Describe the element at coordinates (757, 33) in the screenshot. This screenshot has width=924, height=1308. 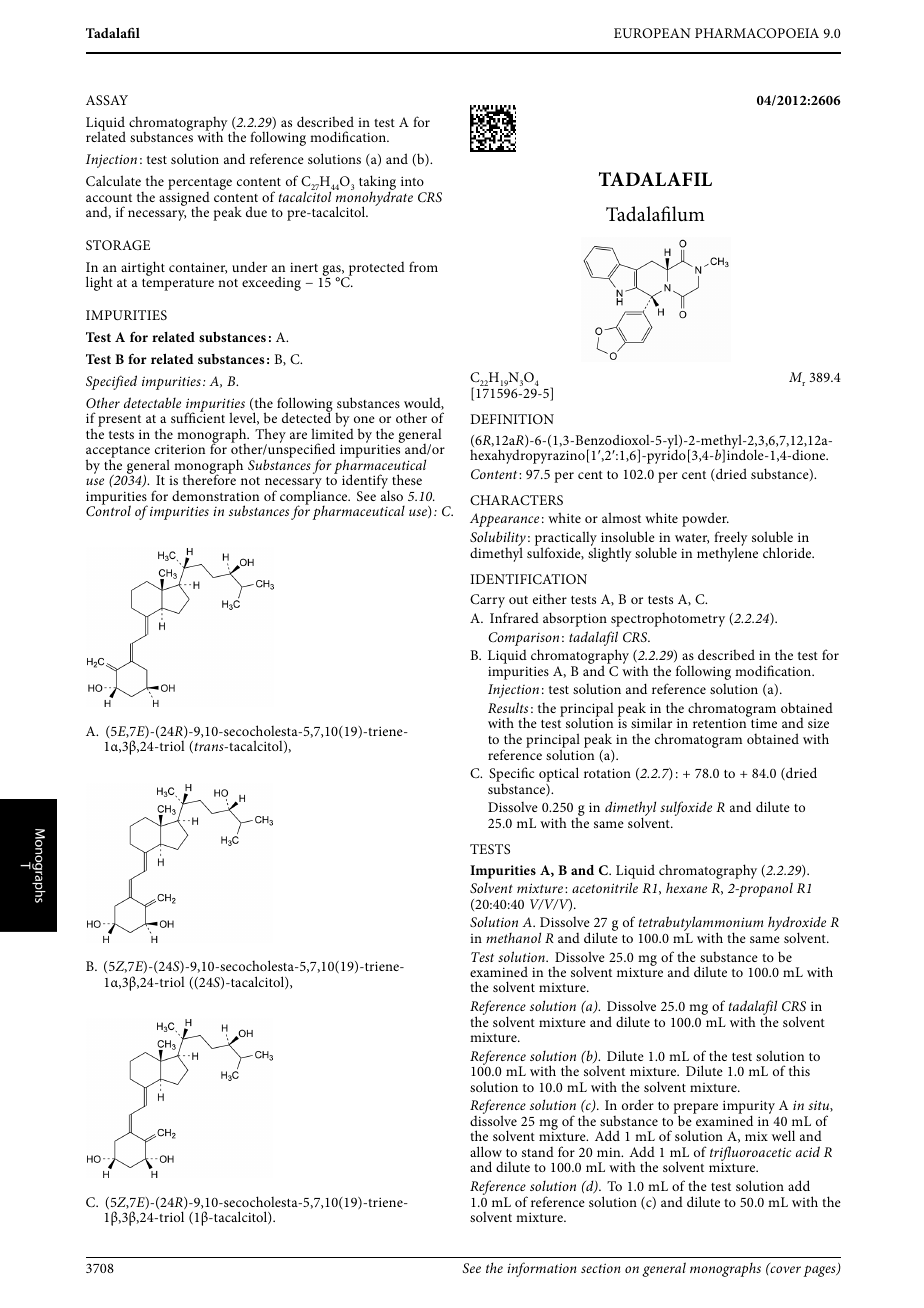
I see `PHARMACOPOEIA` at that location.
